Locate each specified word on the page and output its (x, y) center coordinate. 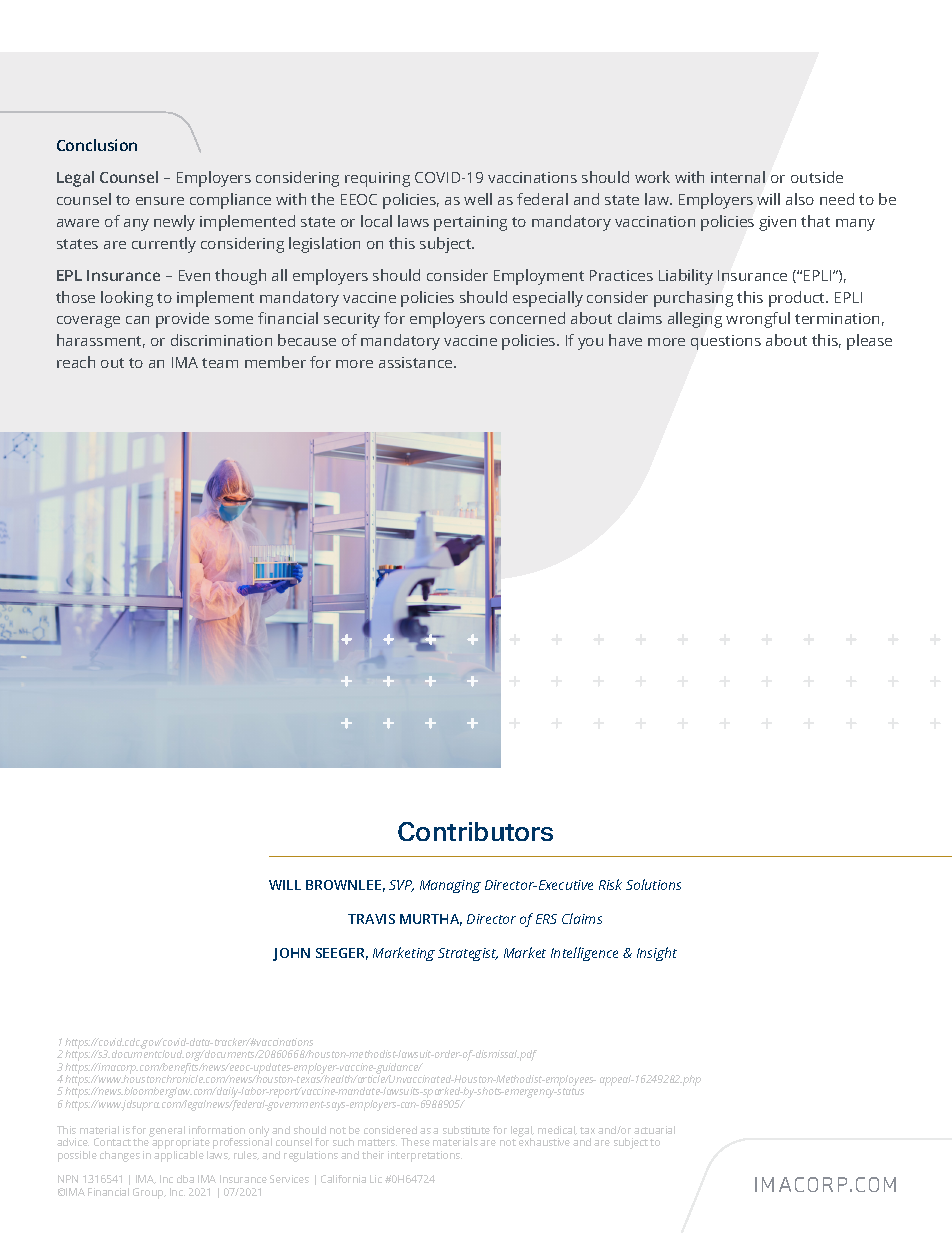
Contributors (475, 831)
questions (726, 342)
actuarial (654, 1130)
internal (738, 177)
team (220, 363)
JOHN (291, 954)
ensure (160, 201)
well (478, 199)
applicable (179, 1155)
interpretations (425, 1156)
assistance (417, 362)
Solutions (653, 884)
